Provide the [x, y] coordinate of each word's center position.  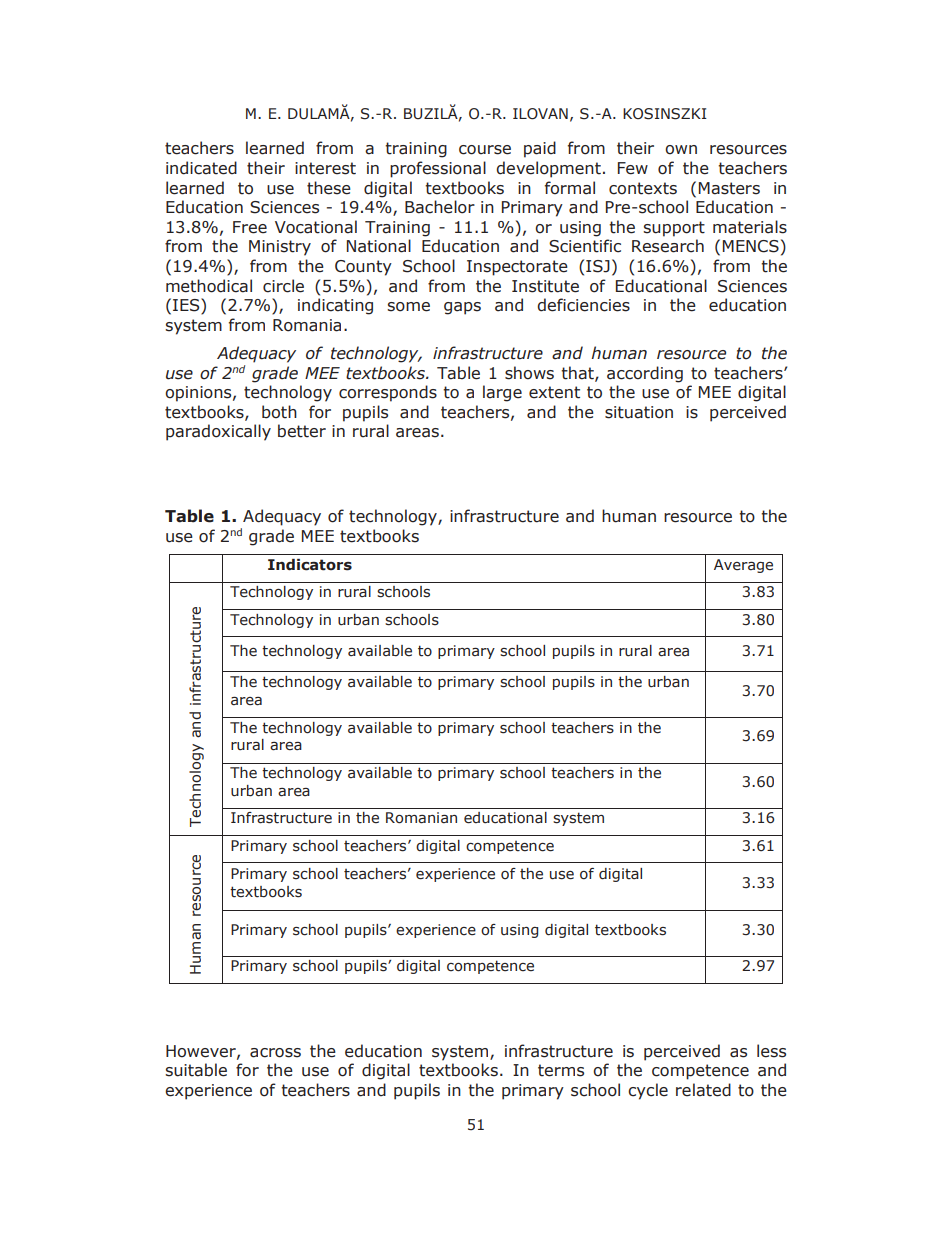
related [703, 1090]
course [485, 150]
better [302, 431]
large [502, 393]
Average [743, 566]
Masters [729, 188]
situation [639, 412]
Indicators [310, 565]
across [275, 1053]
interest [325, 168]
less [771, 1051]
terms [561, 1070]
